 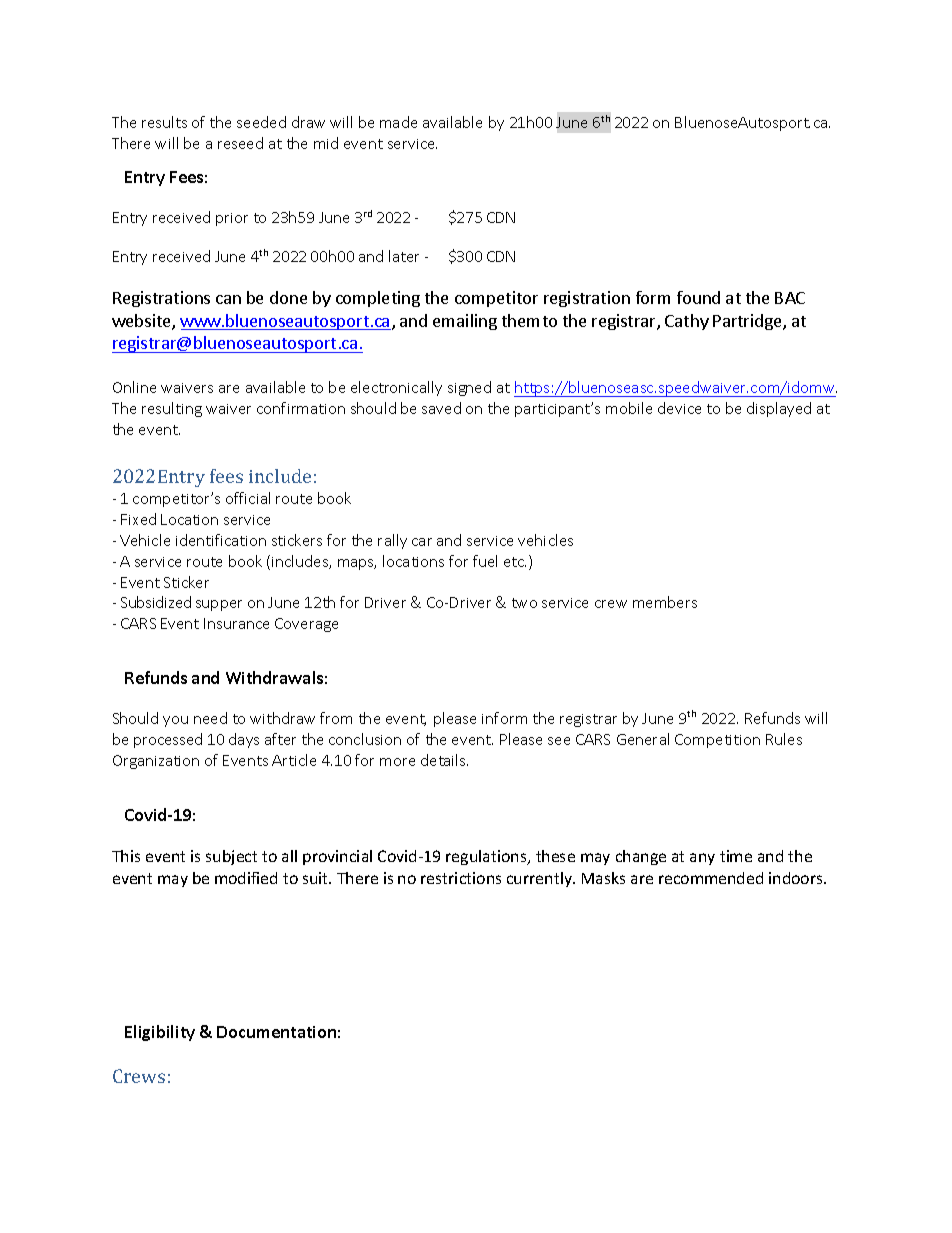 What do you see at coordinates (398, 122) in the page?
I see `made` at bounding box center [398, 122].
